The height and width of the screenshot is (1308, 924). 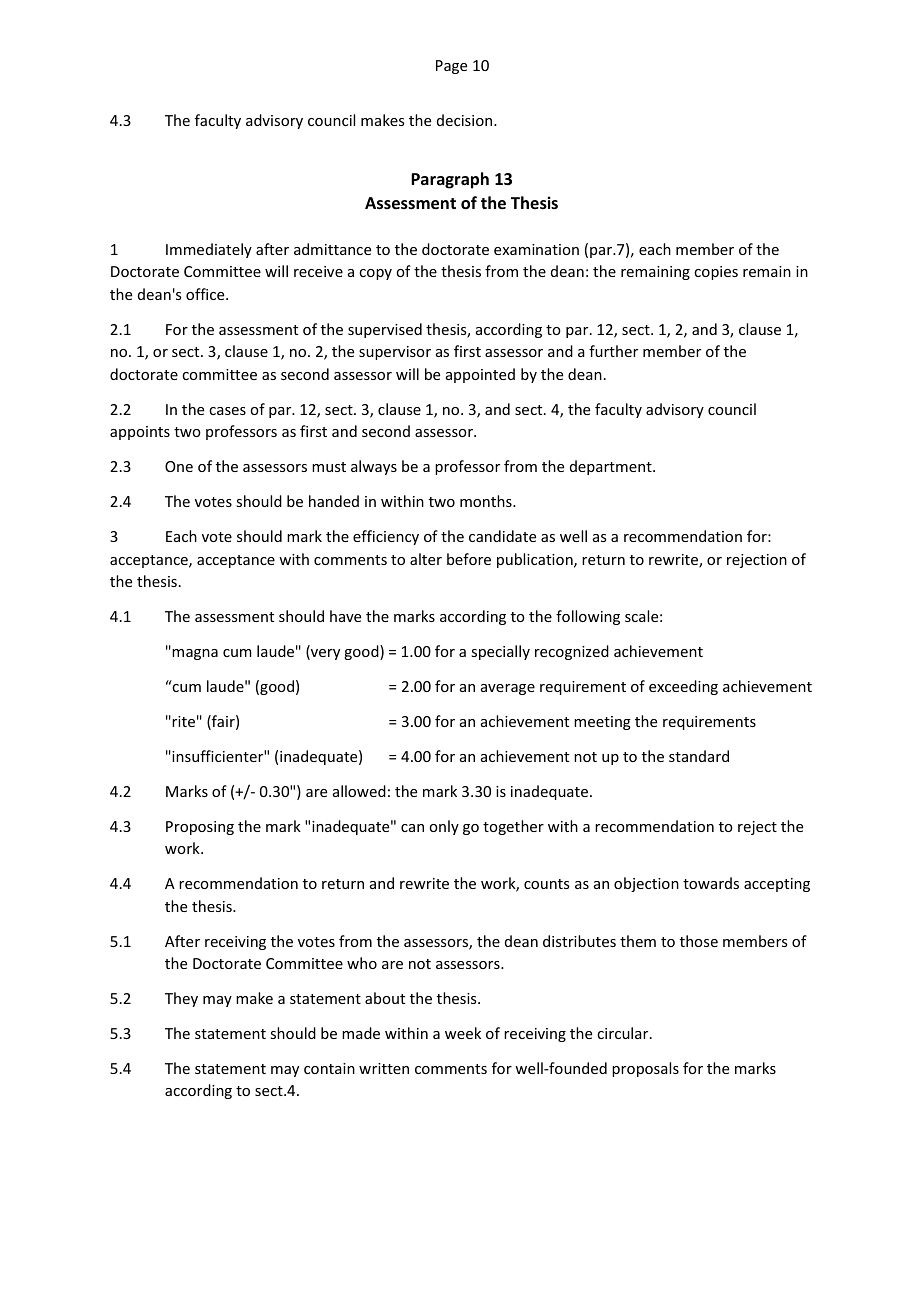 I want to click on magna, so click(x=195, y=654).
